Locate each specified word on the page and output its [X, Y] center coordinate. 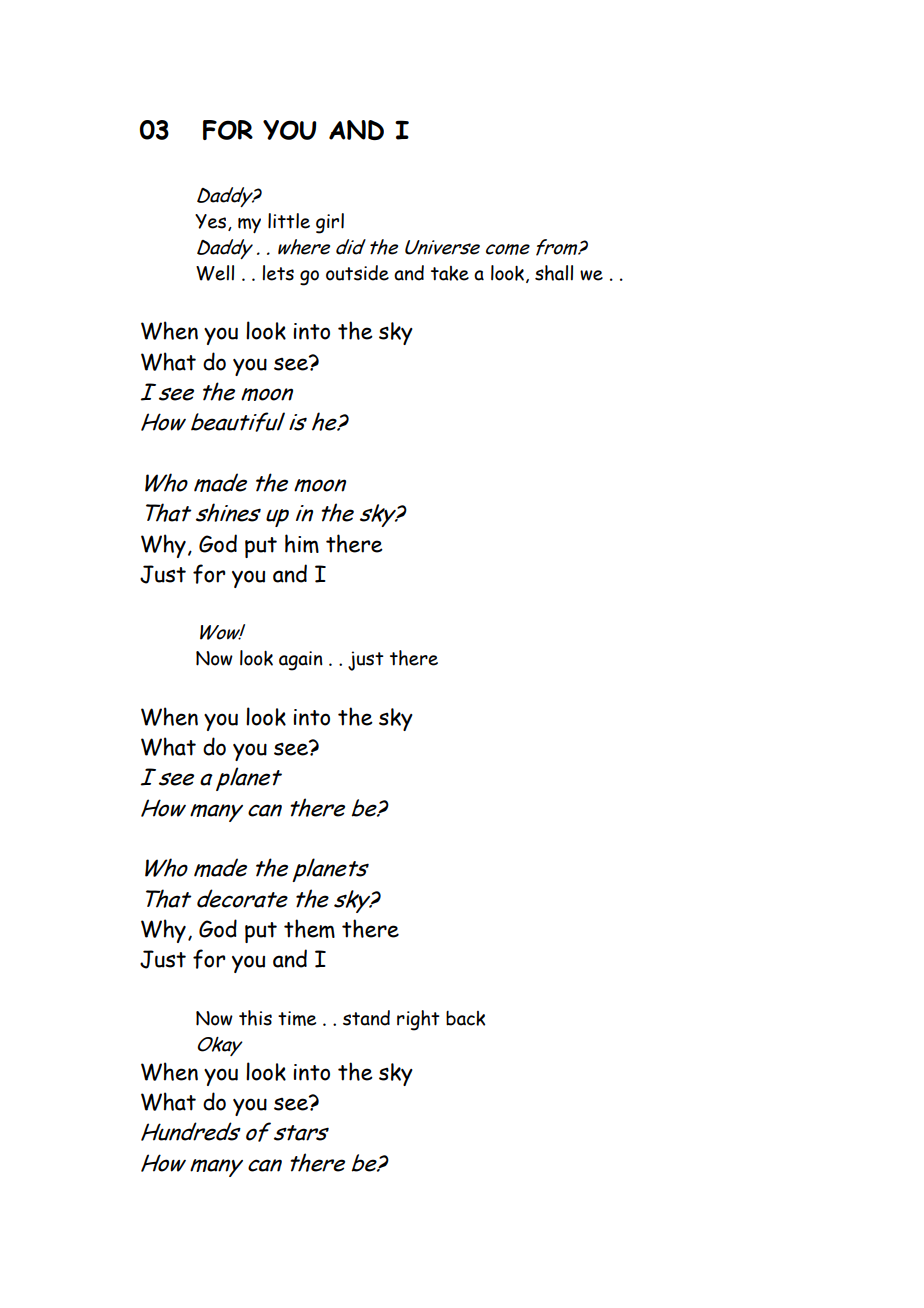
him [302, 543]
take [450, 273]
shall [554, 273]
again [301, 661]
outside [357, 273]
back [465, 1018]
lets [278, 273]
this [255, 1018]
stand [366, 1018]
